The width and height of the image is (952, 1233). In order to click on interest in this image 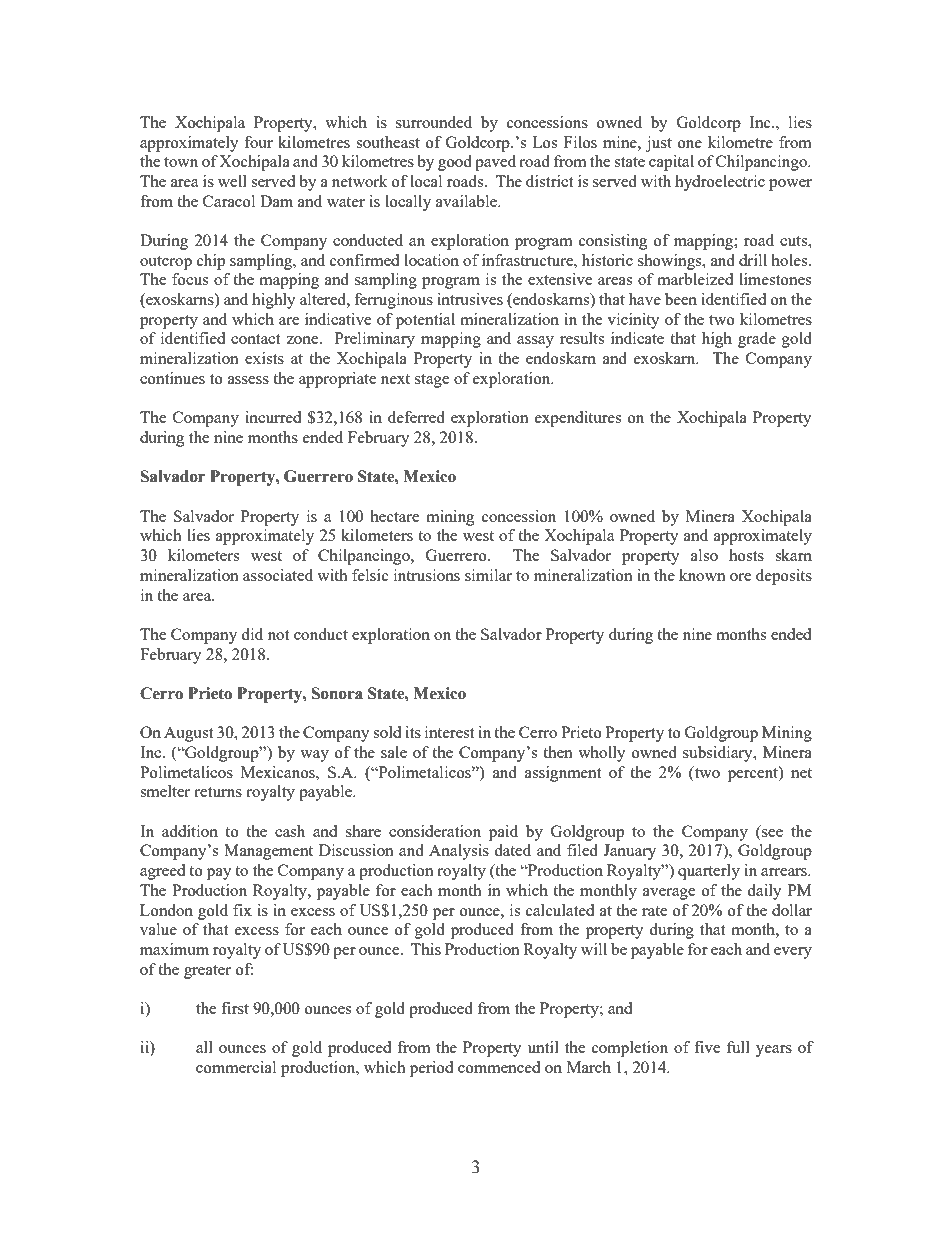, I will do `click(449, 732)`.
